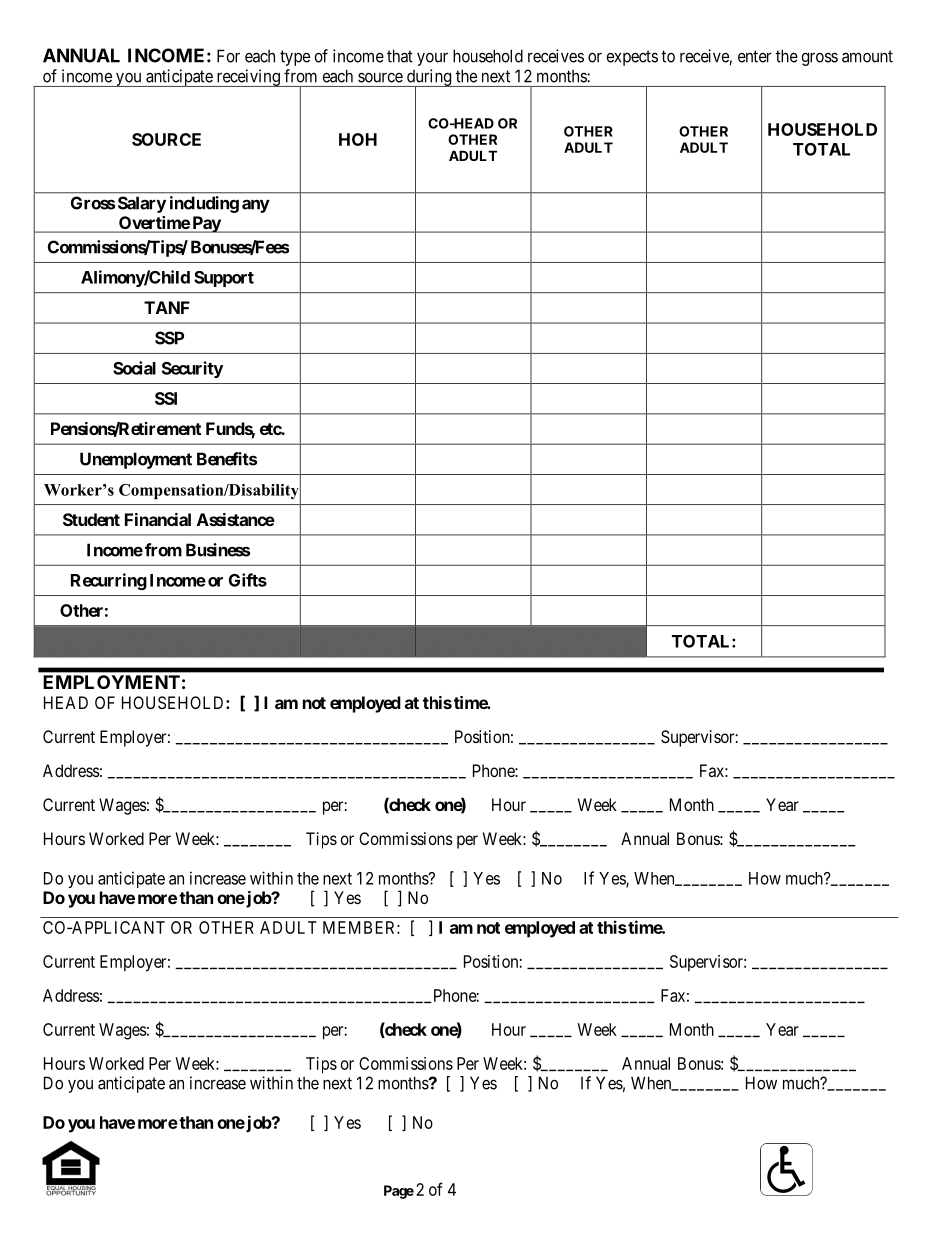  What do you see at coordinates (358, 139) in the image?
I see `HOH` at bounding box center [358, 139].
